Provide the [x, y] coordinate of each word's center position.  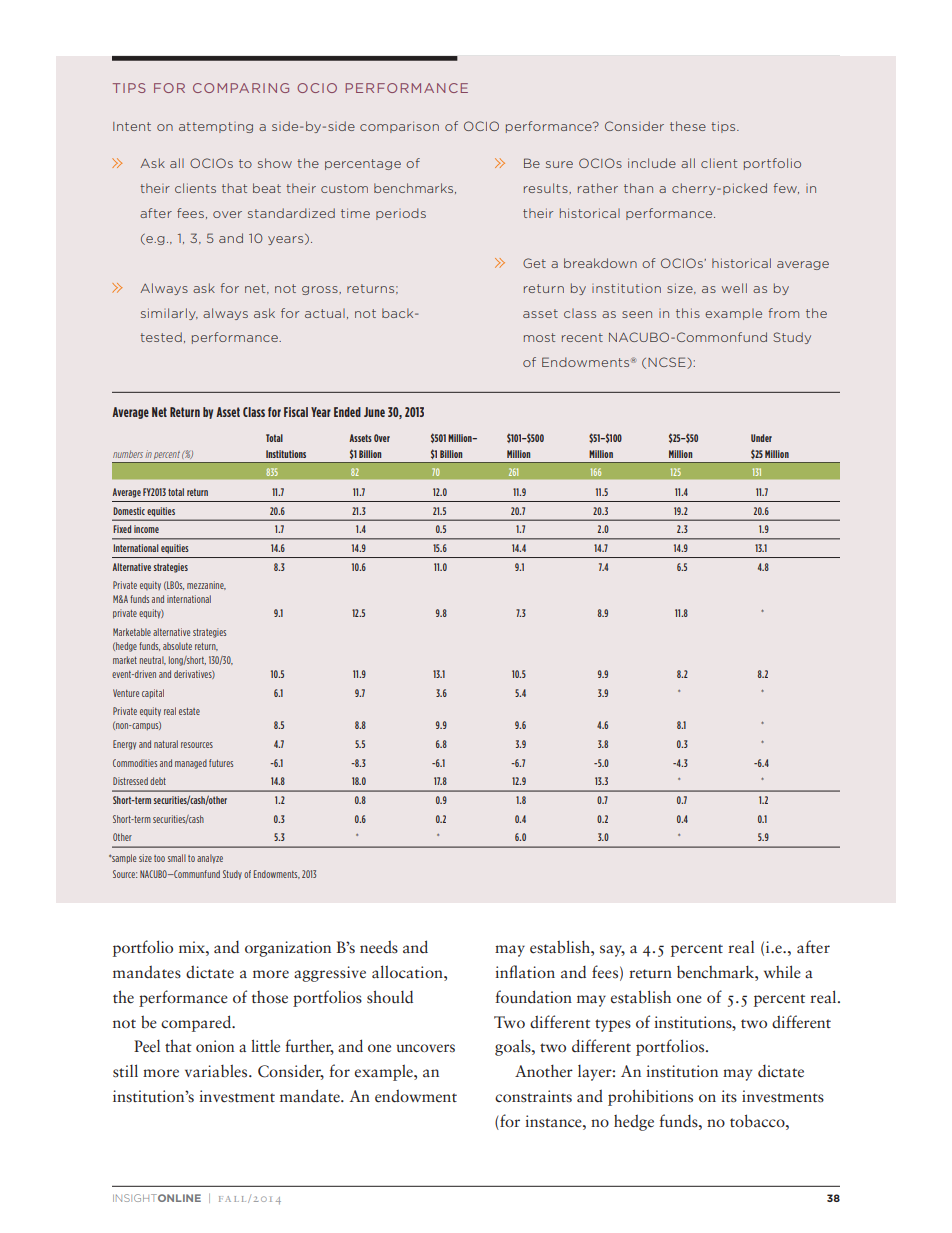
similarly [169, 314]
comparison [399, 127]
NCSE [668, 363]
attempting [216, 127]
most [539, 337]
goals [514, 1048]
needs [379, 947]
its [729, 1096]
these [688, 126]
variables [217, 1071]
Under [761, 438]
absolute [177, 646]
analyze [210, 859]
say [612, 951]
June [374, 412]
